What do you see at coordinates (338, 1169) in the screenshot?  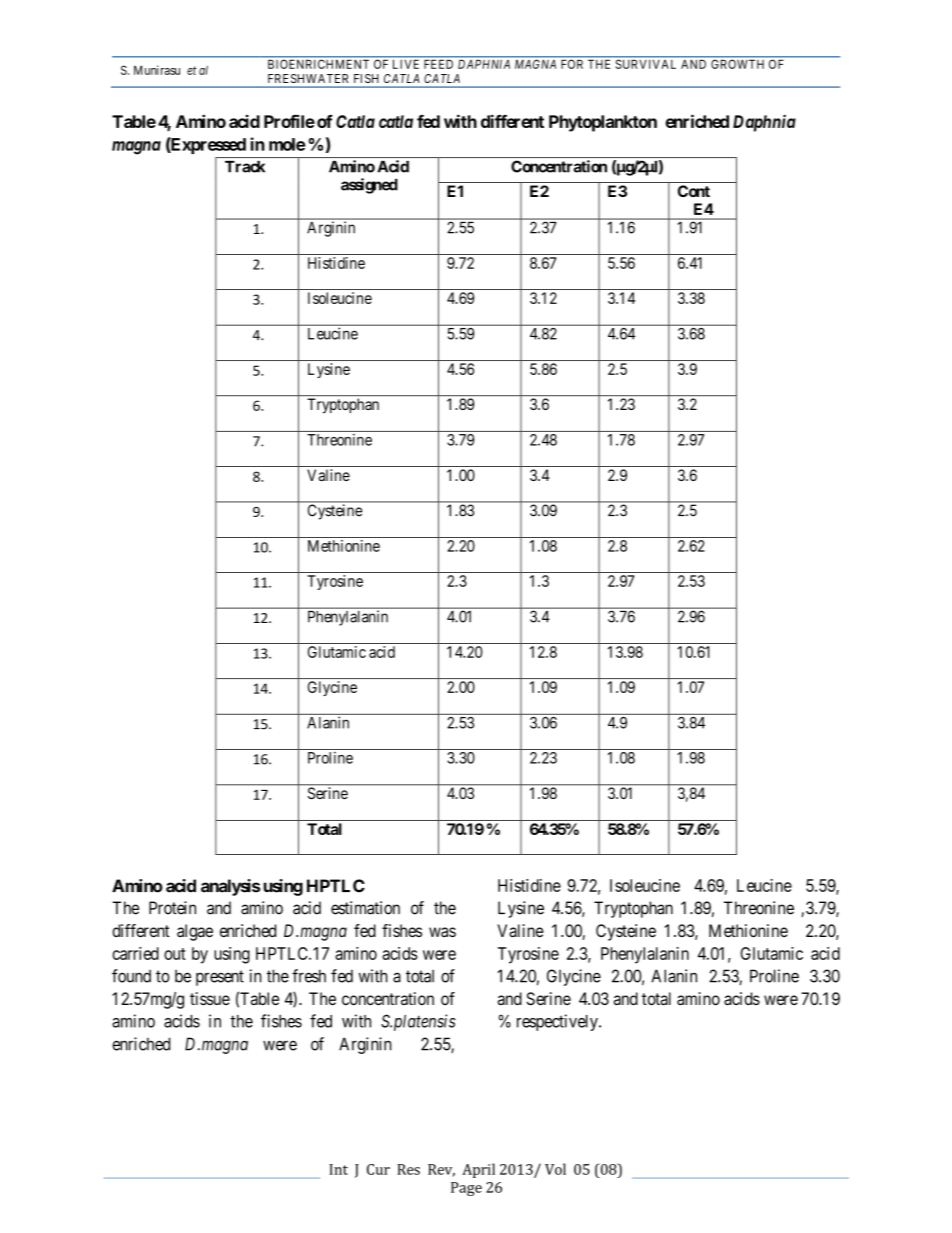 I see `Int` at bounding box center [338, 1169].
